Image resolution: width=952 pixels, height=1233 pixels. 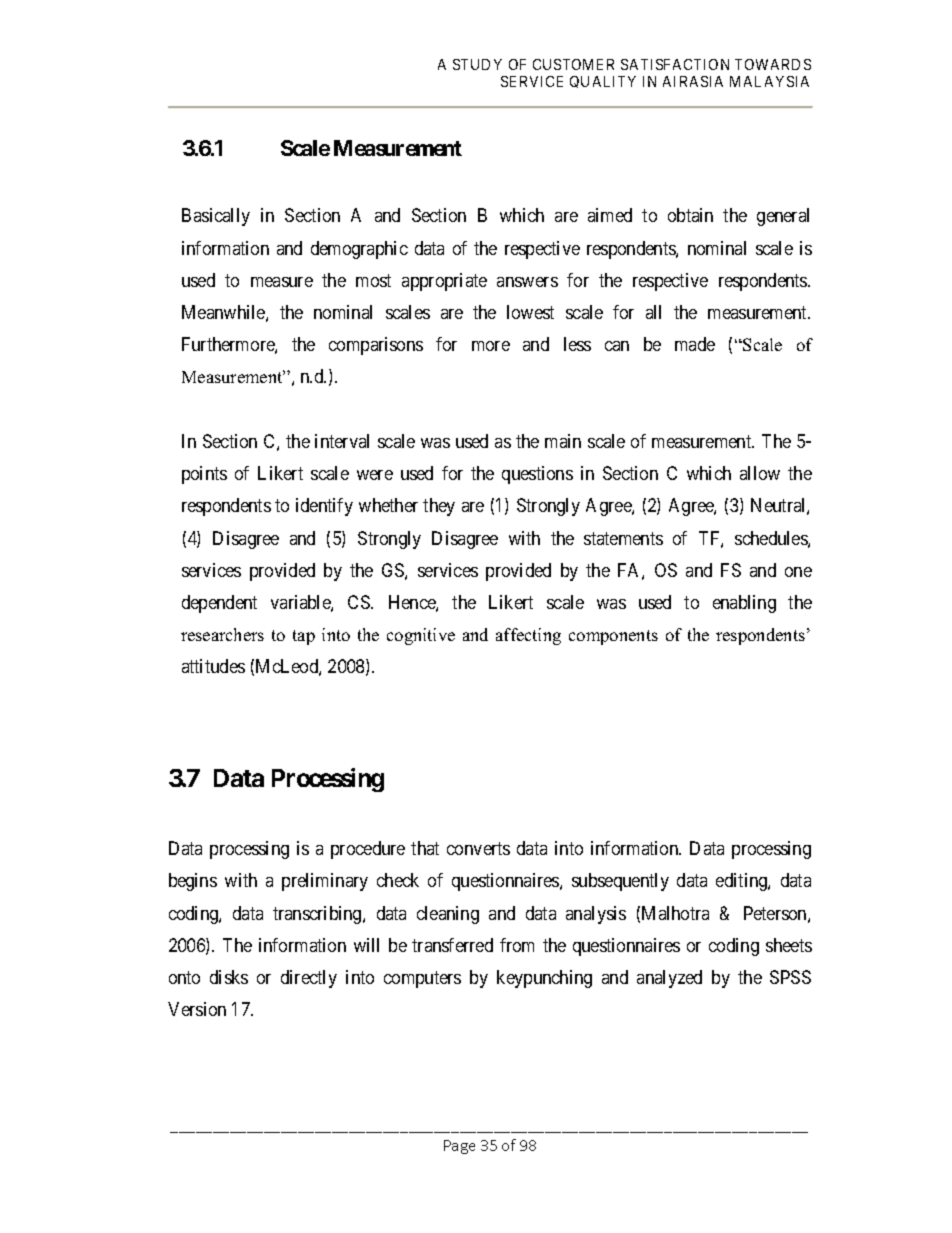 What do you see at coordinates (769, 81) in the page?
I see `MALAYSIA` at bounding box center [769, 81].
